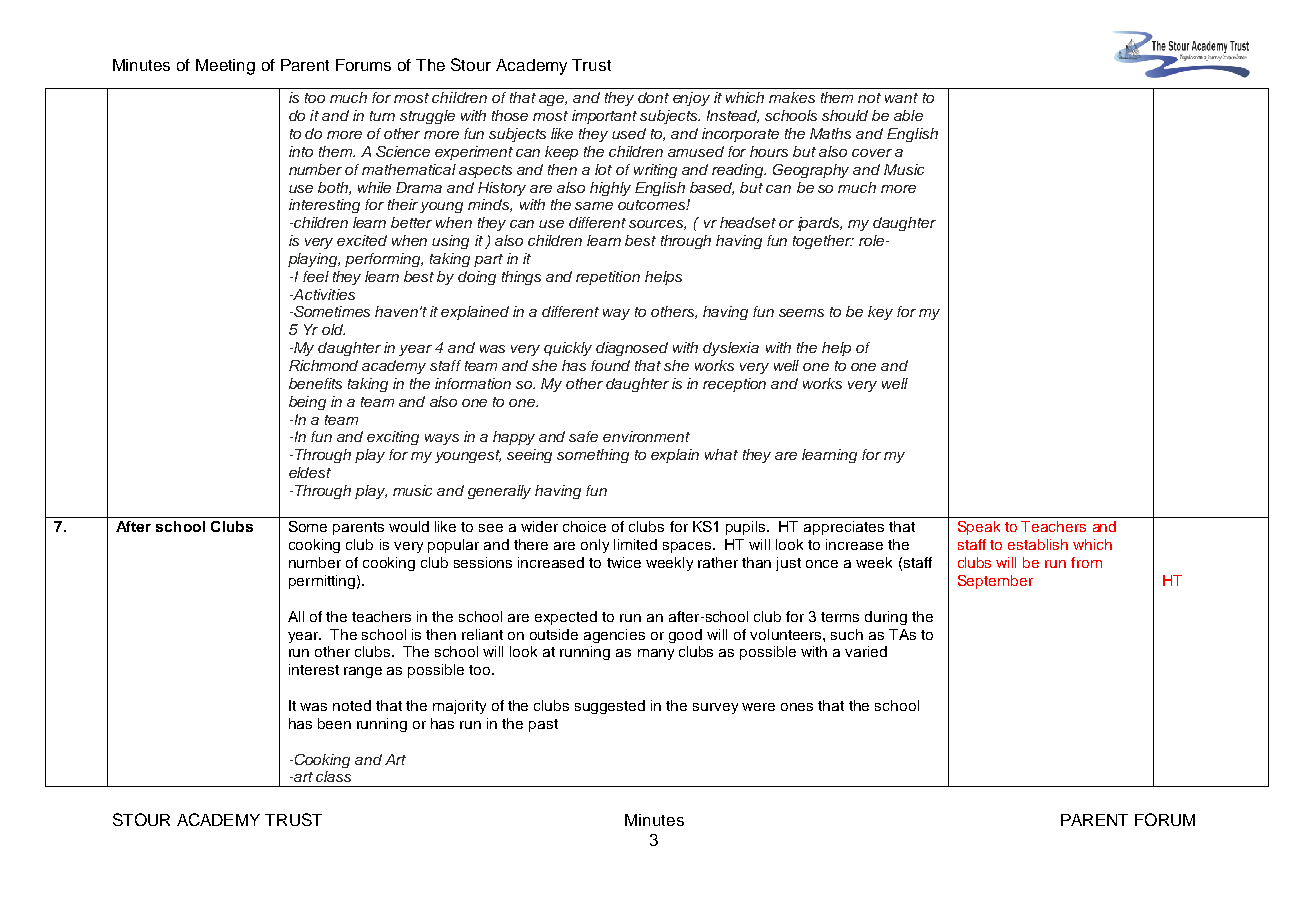  What do you see at coordinates (323, 294) in the document?
I see `Activities` at bounding box center [323, 294].
